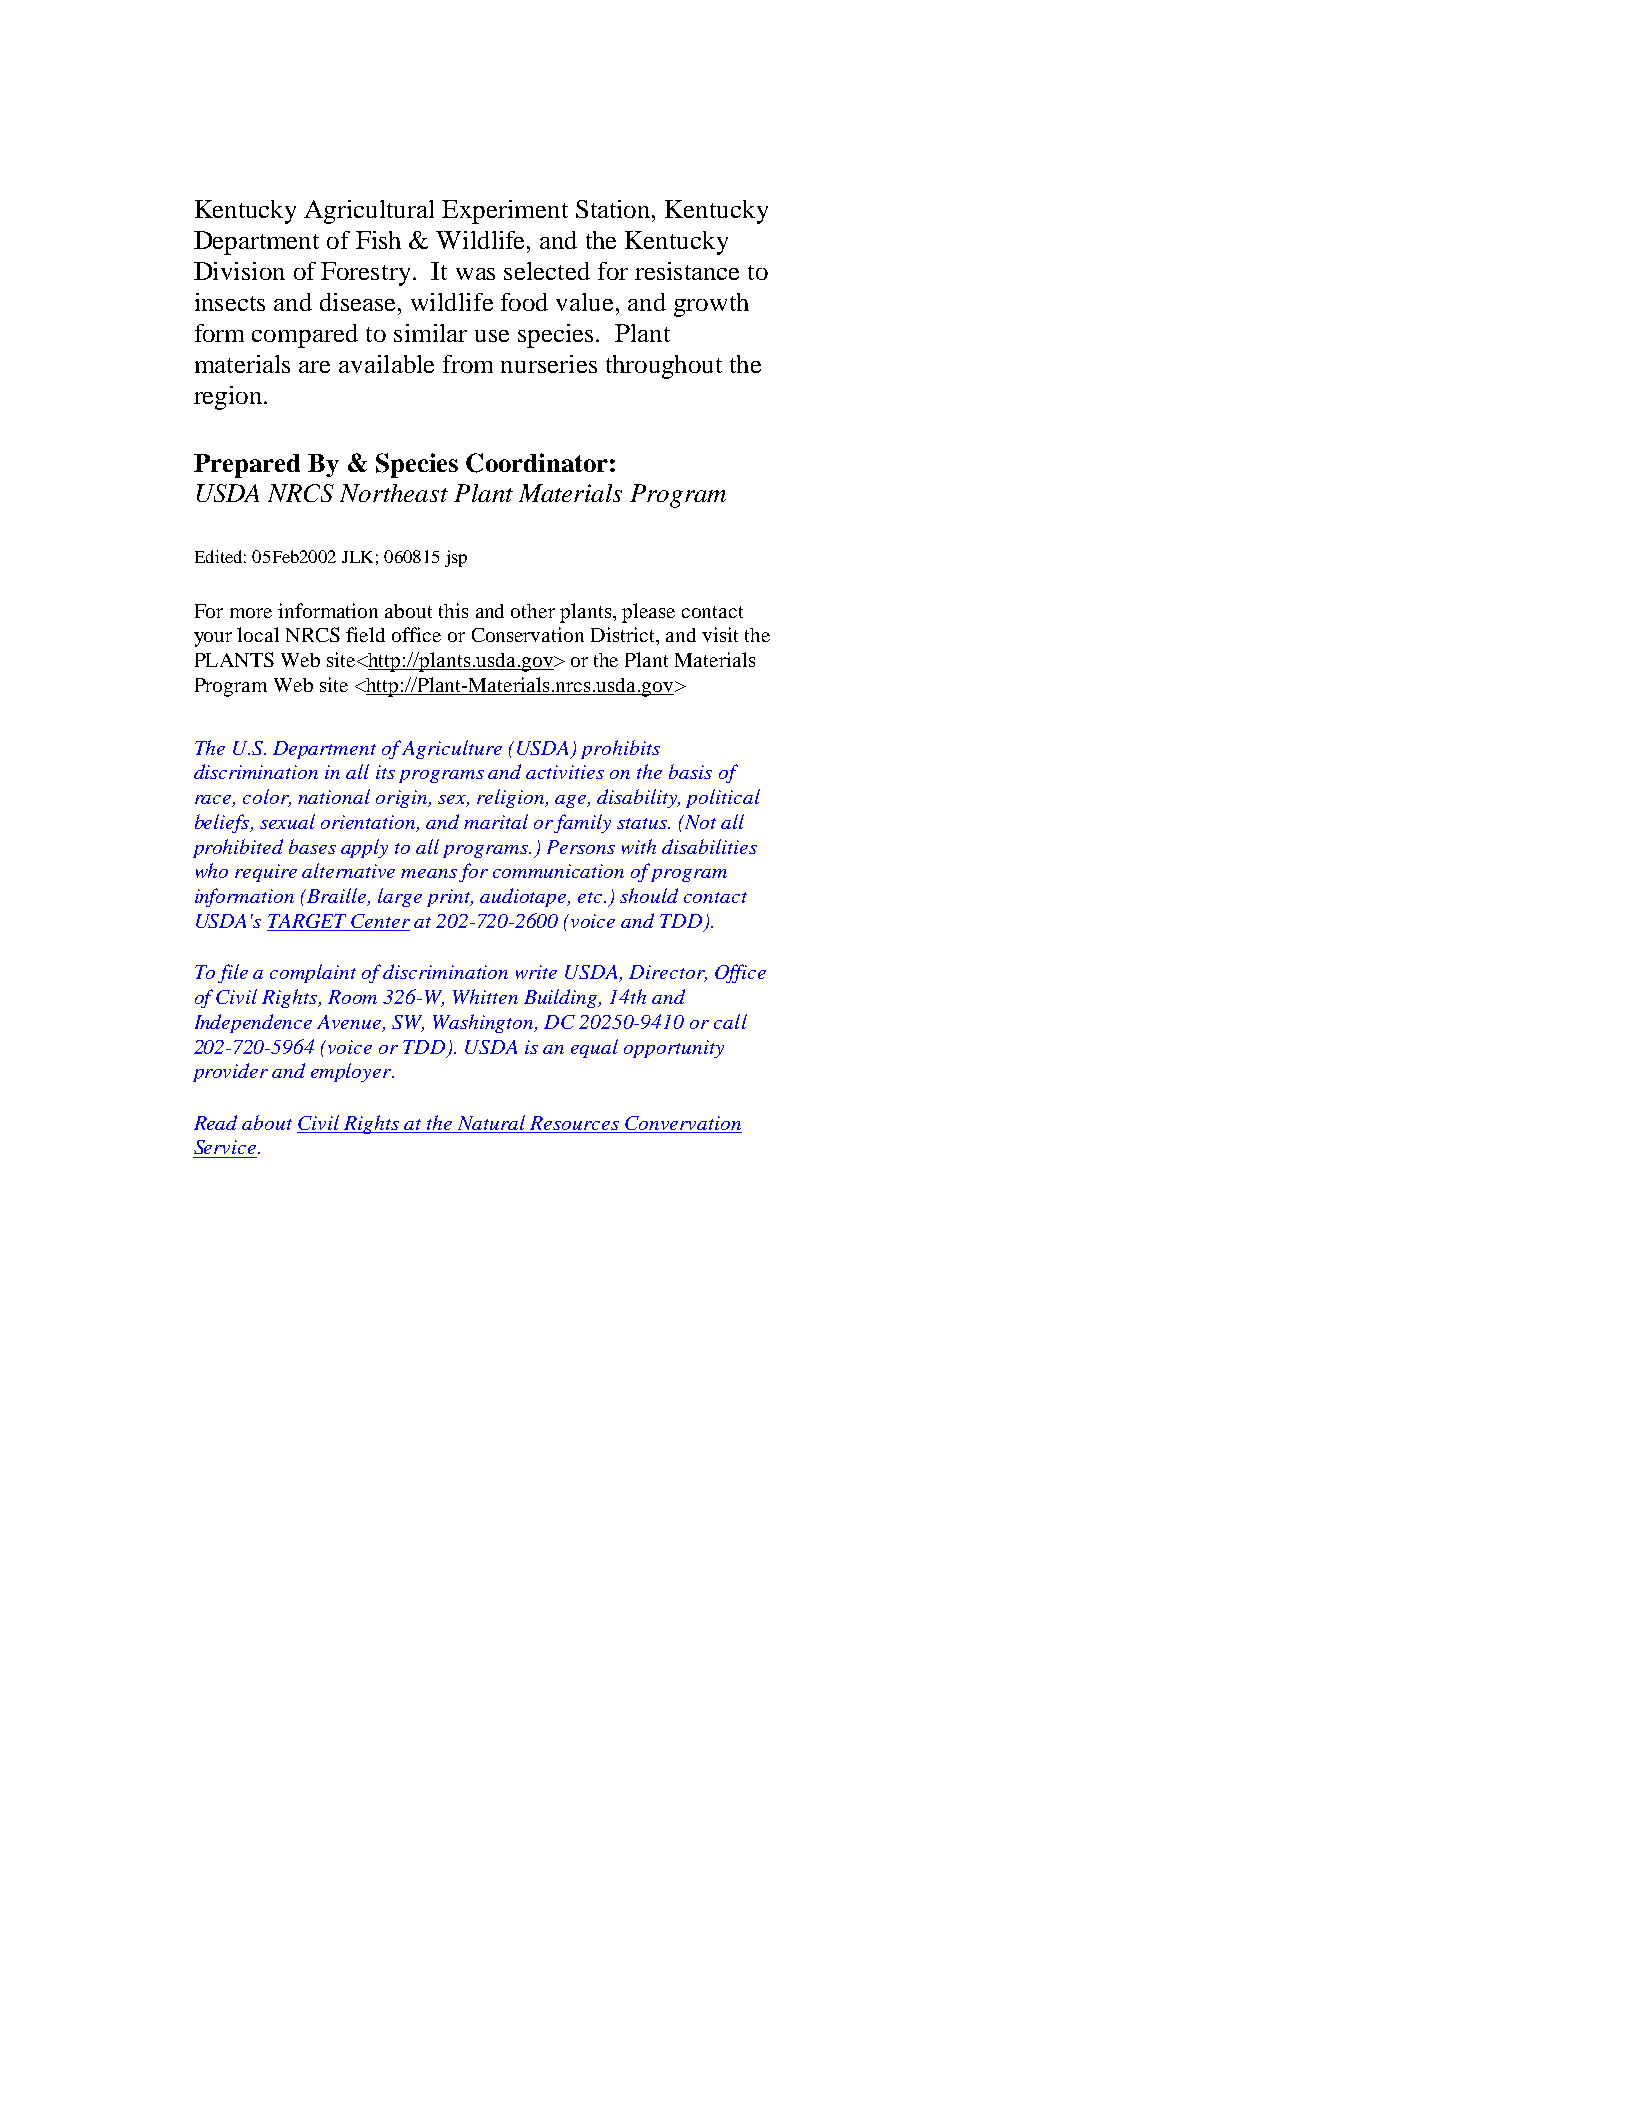 The width and height of the screenshot is (1645, 2128). I want to click on Service, so click(226, 1147).
